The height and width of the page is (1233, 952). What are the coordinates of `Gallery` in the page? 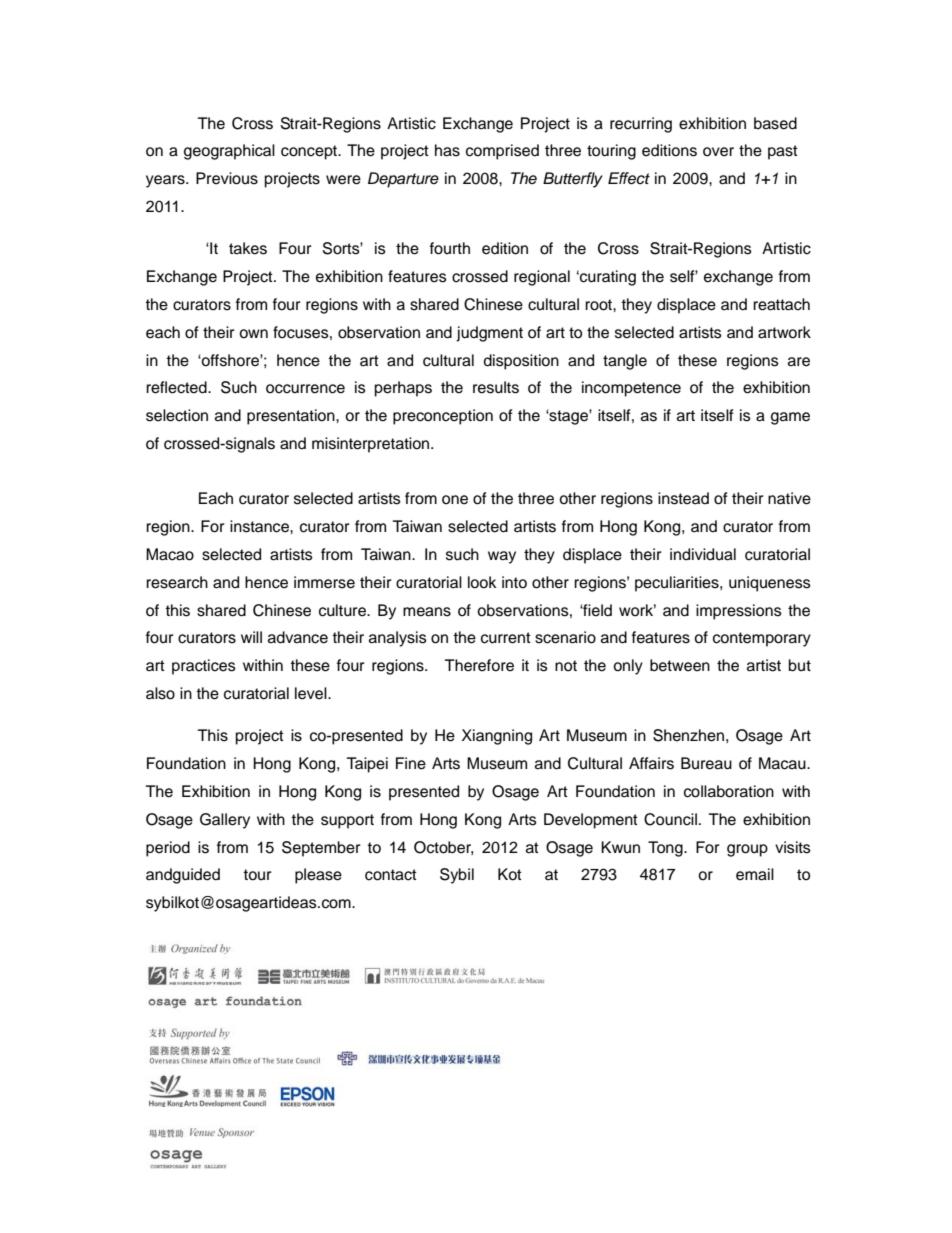 It's located at (225, 821).
